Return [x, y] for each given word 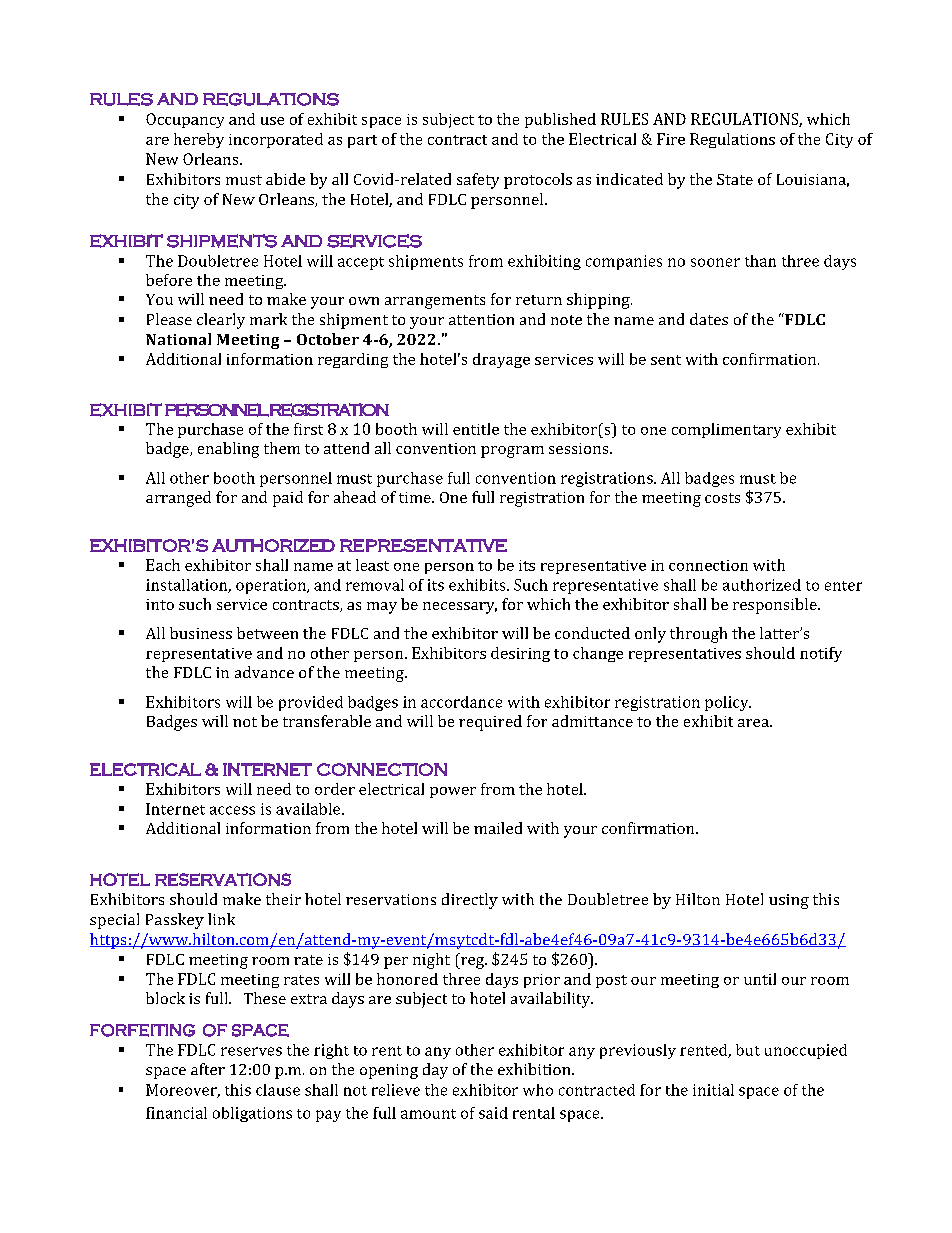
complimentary [726, 430]
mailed [498, 828]
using [789, 901]
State [735, 179]
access [232, 810]
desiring [520, 654]
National [178, 339]
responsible [776, 606]
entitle [476, 429]
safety [478, 181]
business [201, 633]
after [208, 1069]
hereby [199, 140]
